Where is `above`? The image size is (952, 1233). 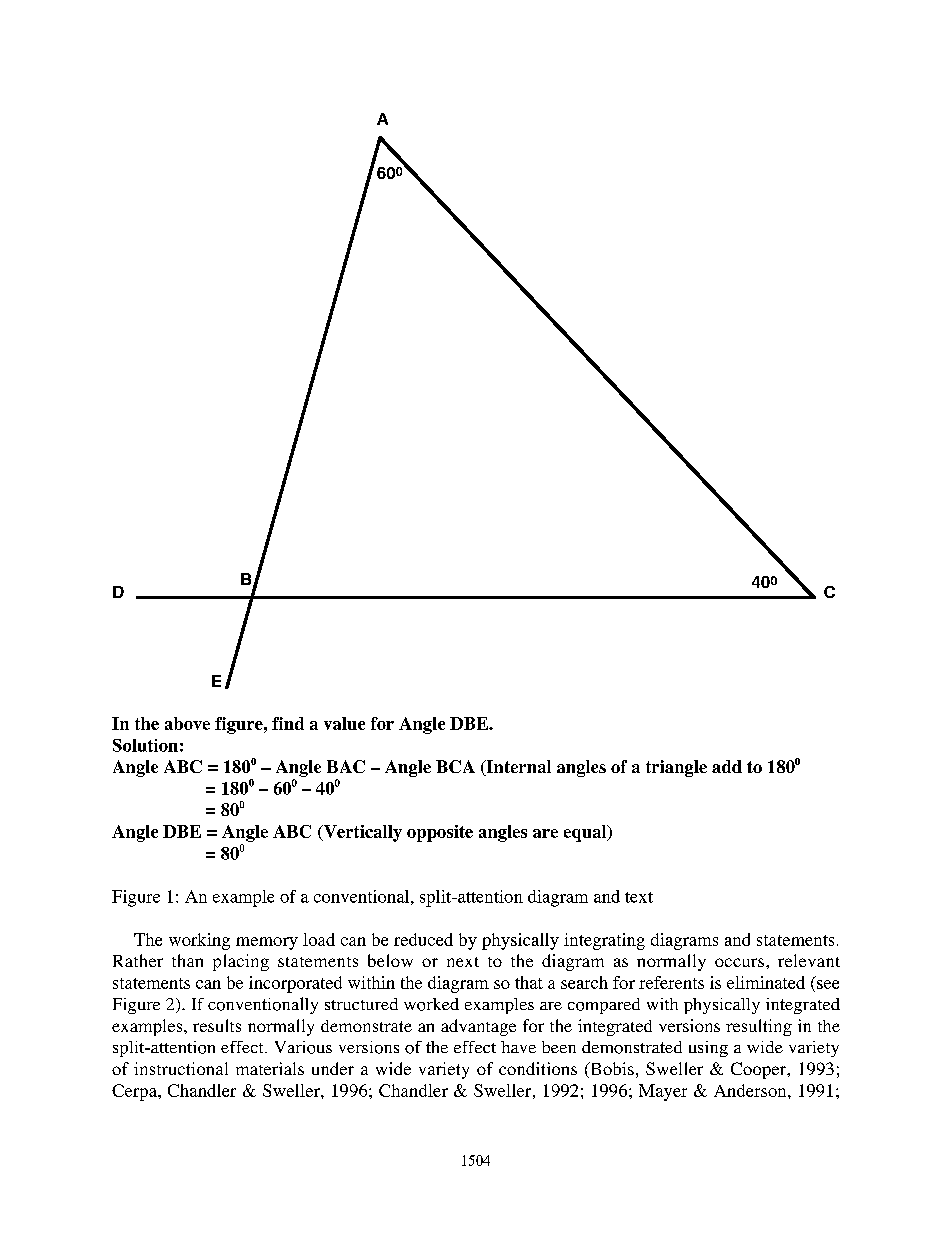 above is located at coordinates (187, 723).
